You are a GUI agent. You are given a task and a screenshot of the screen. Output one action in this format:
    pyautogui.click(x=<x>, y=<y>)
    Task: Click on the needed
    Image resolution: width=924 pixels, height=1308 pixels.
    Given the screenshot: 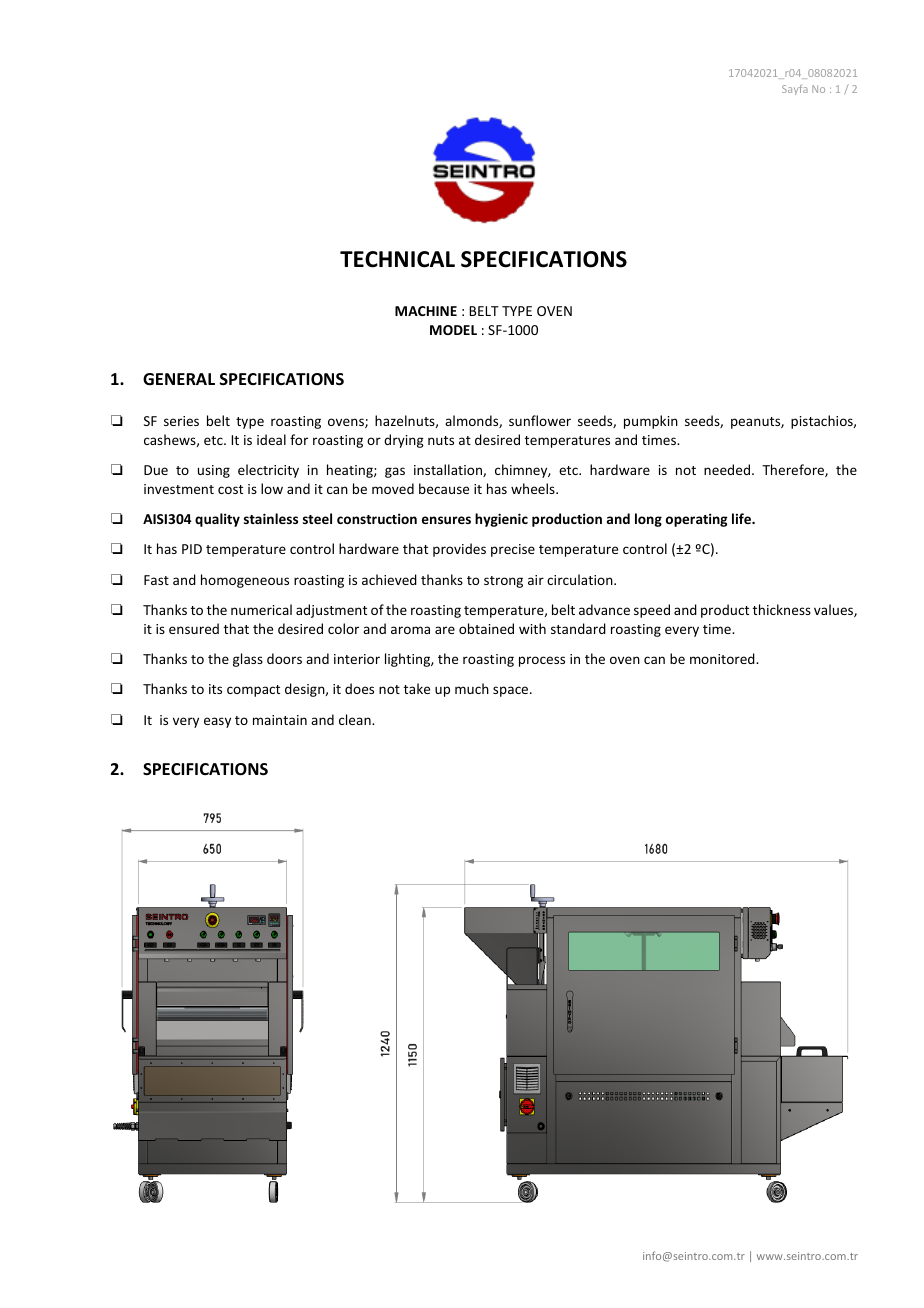 What is the action you would take?
    pyautogui.click(x=727, y=469)
